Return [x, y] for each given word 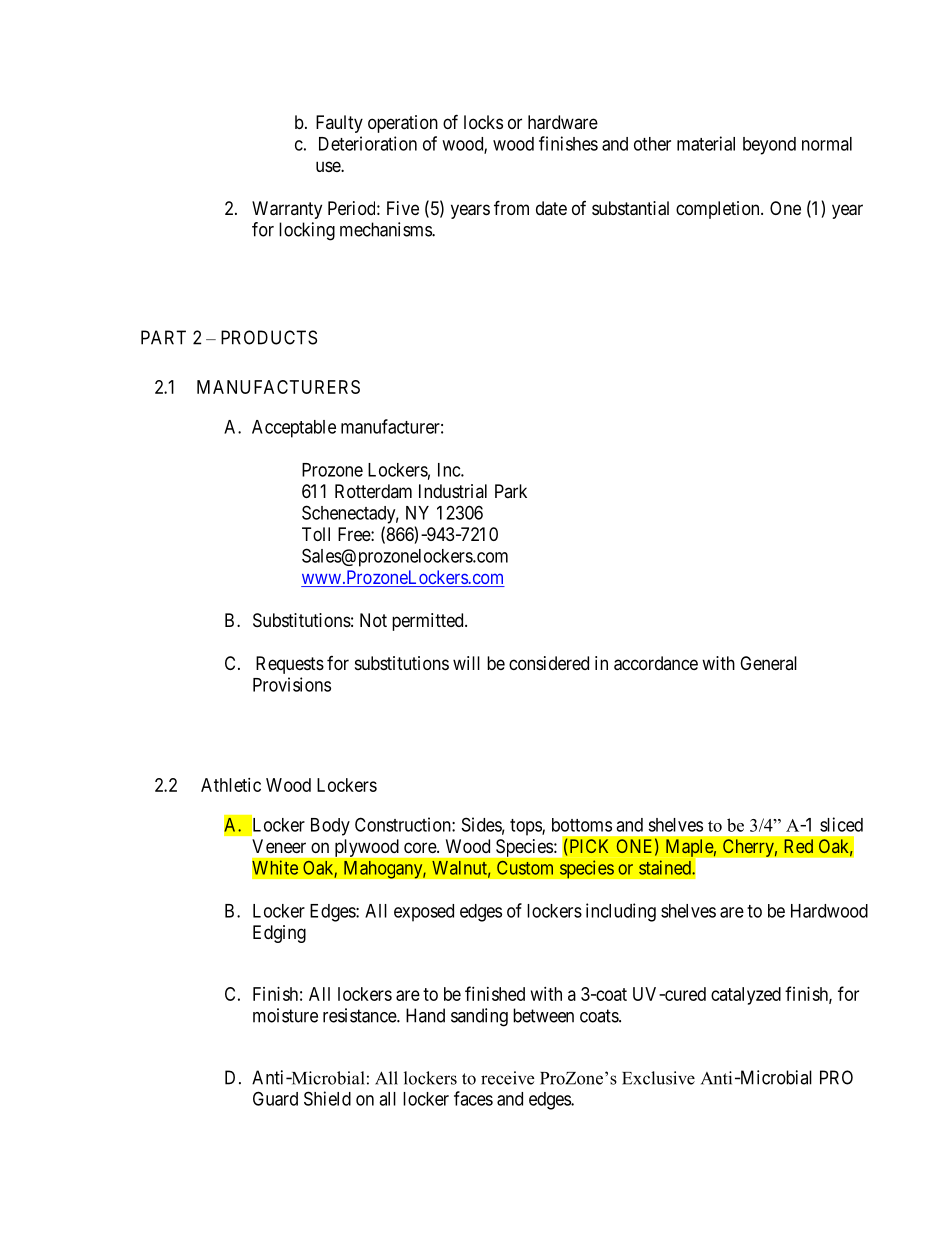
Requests [290, 665]
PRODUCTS [269, 337]
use [329, 166]
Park [511, 491]
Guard [275, 1098]
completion [719, 210]
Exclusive [658, 1078]
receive [507, 1078]
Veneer [279, 846]
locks [483, 122]
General [768, 663]
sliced [841, 824]
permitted [429, 622]
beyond [769, 146]
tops [526, 827]
